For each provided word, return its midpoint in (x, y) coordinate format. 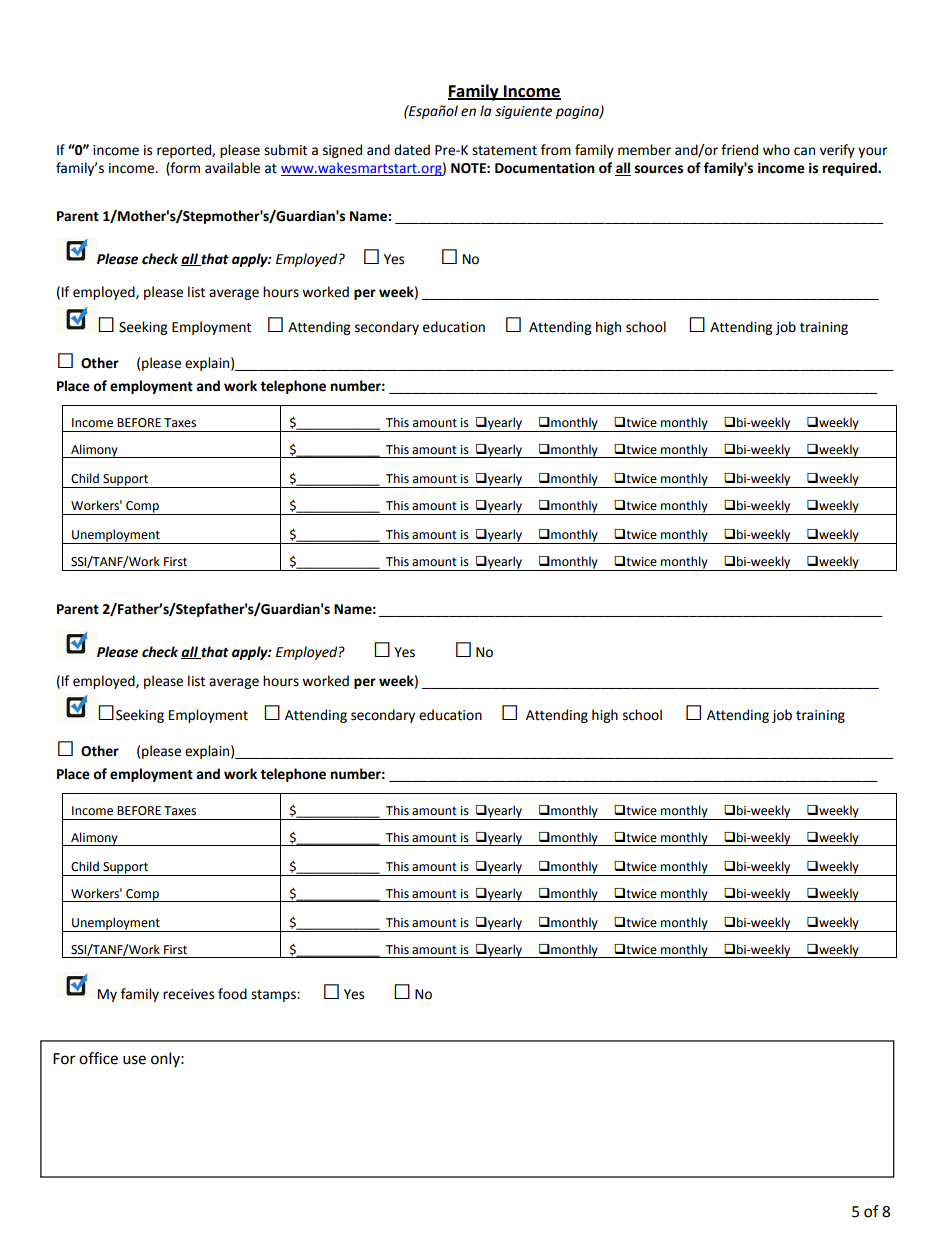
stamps (274, 996)
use (134, 1060)
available (232, 168)
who (776, 150)
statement (504, 151)
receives (188, 994)
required (851, 169)
